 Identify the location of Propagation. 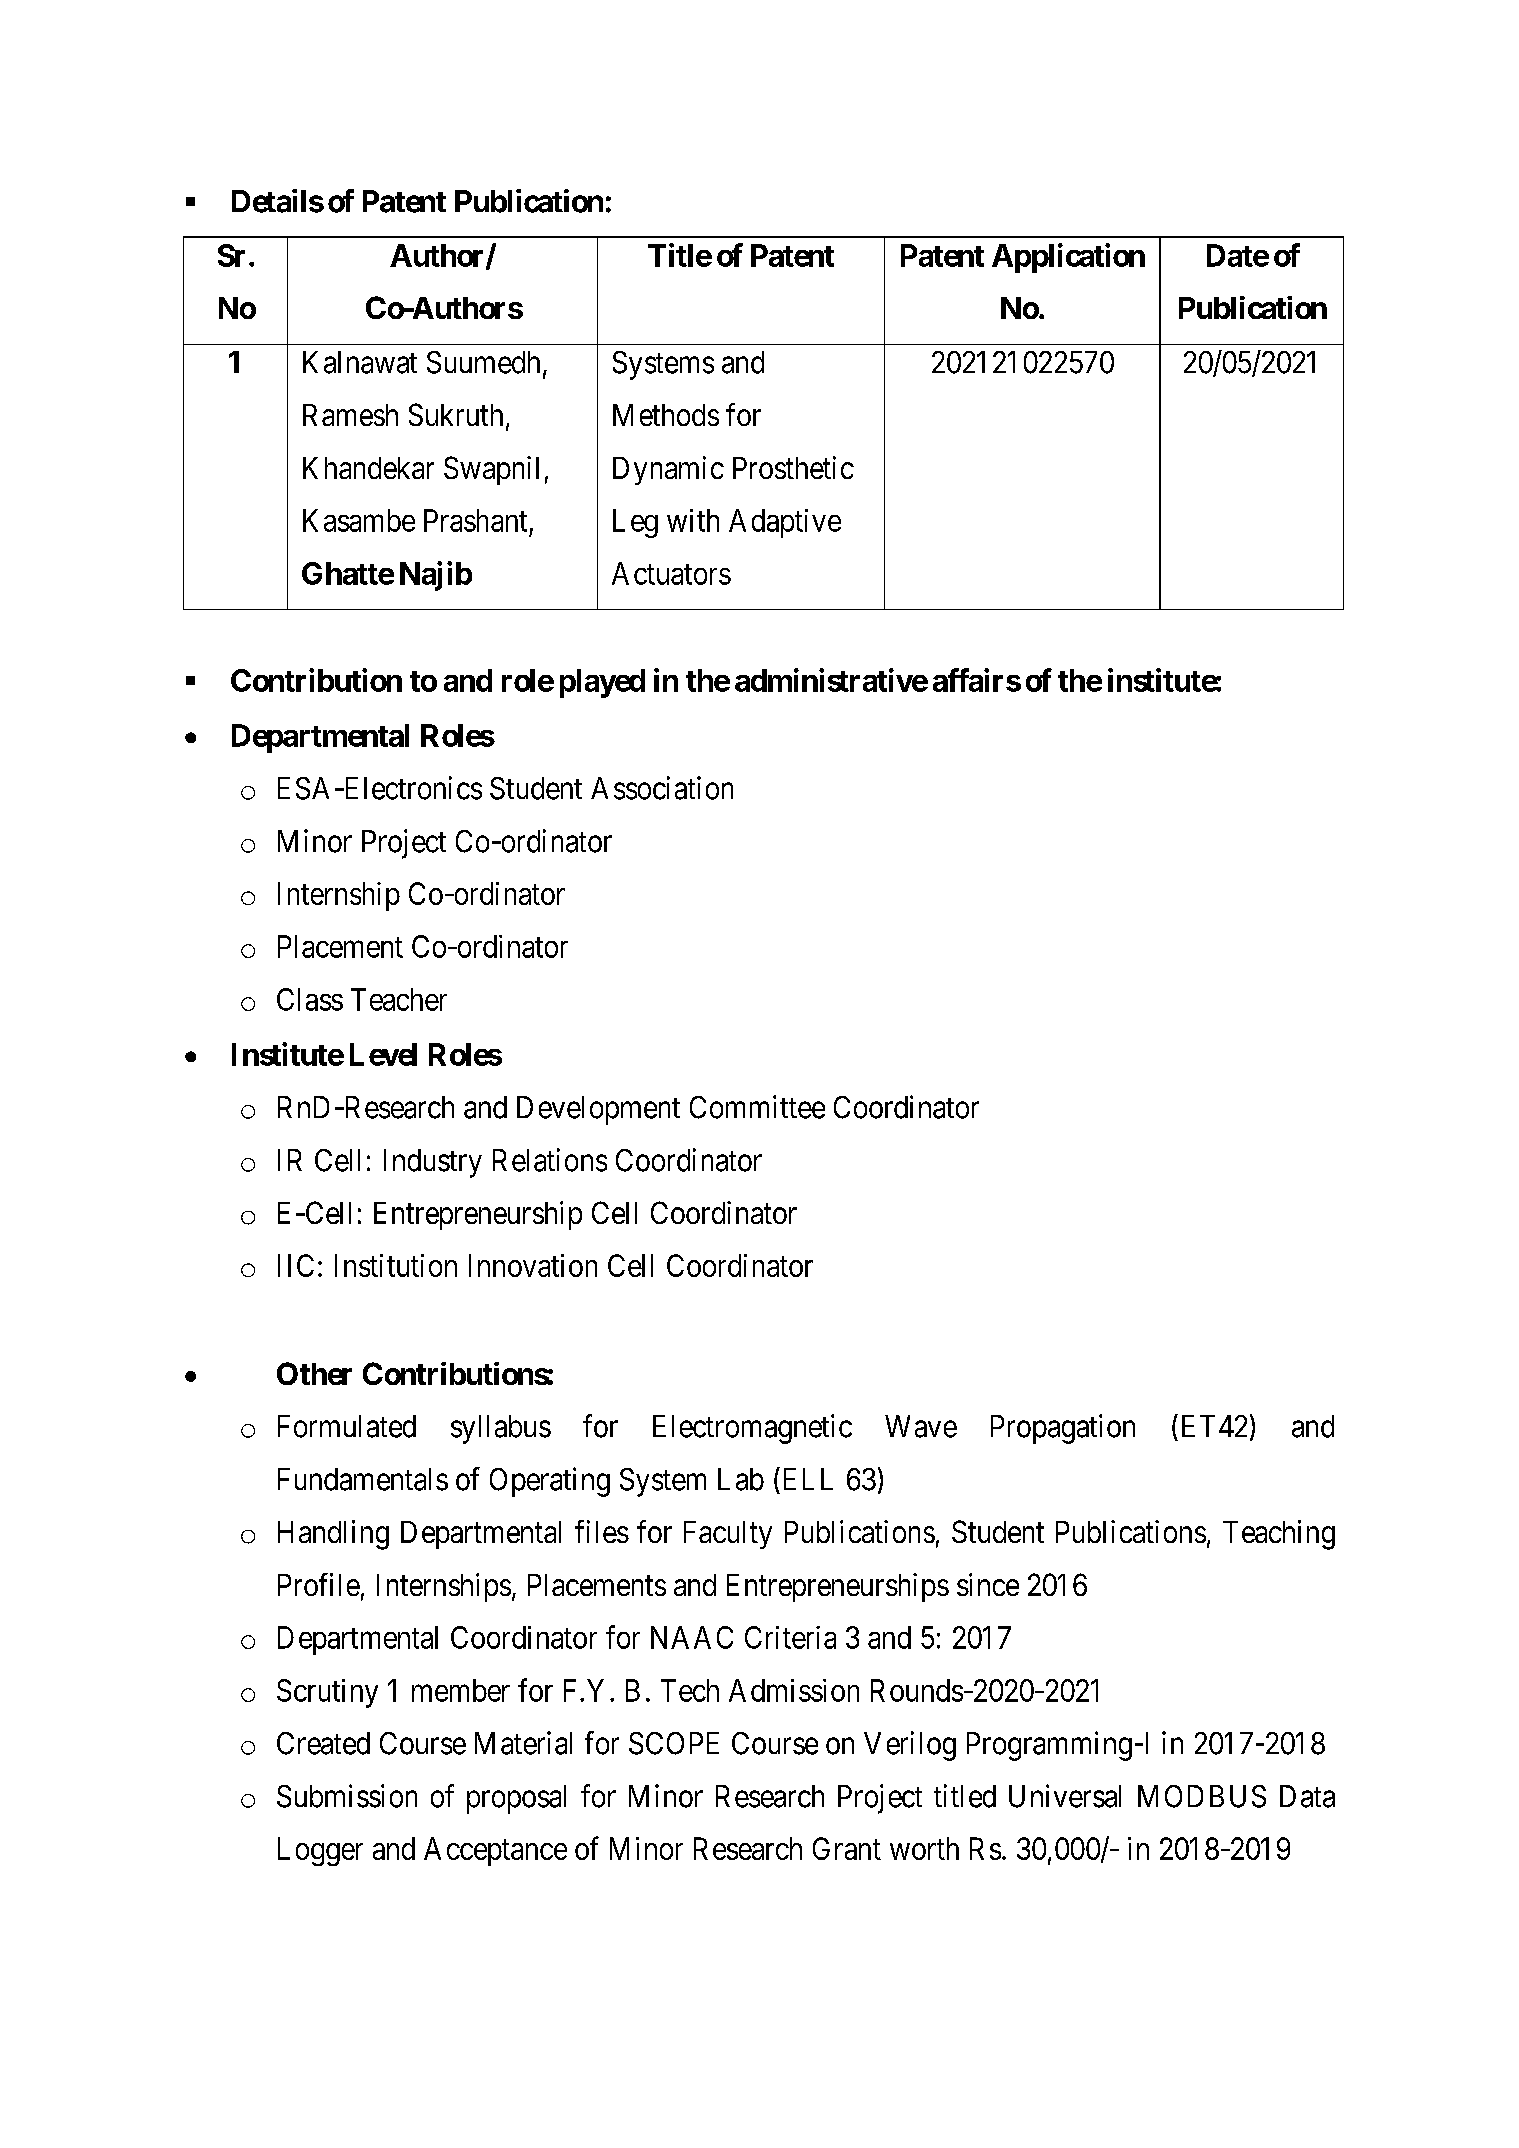
(1063, 1429).
